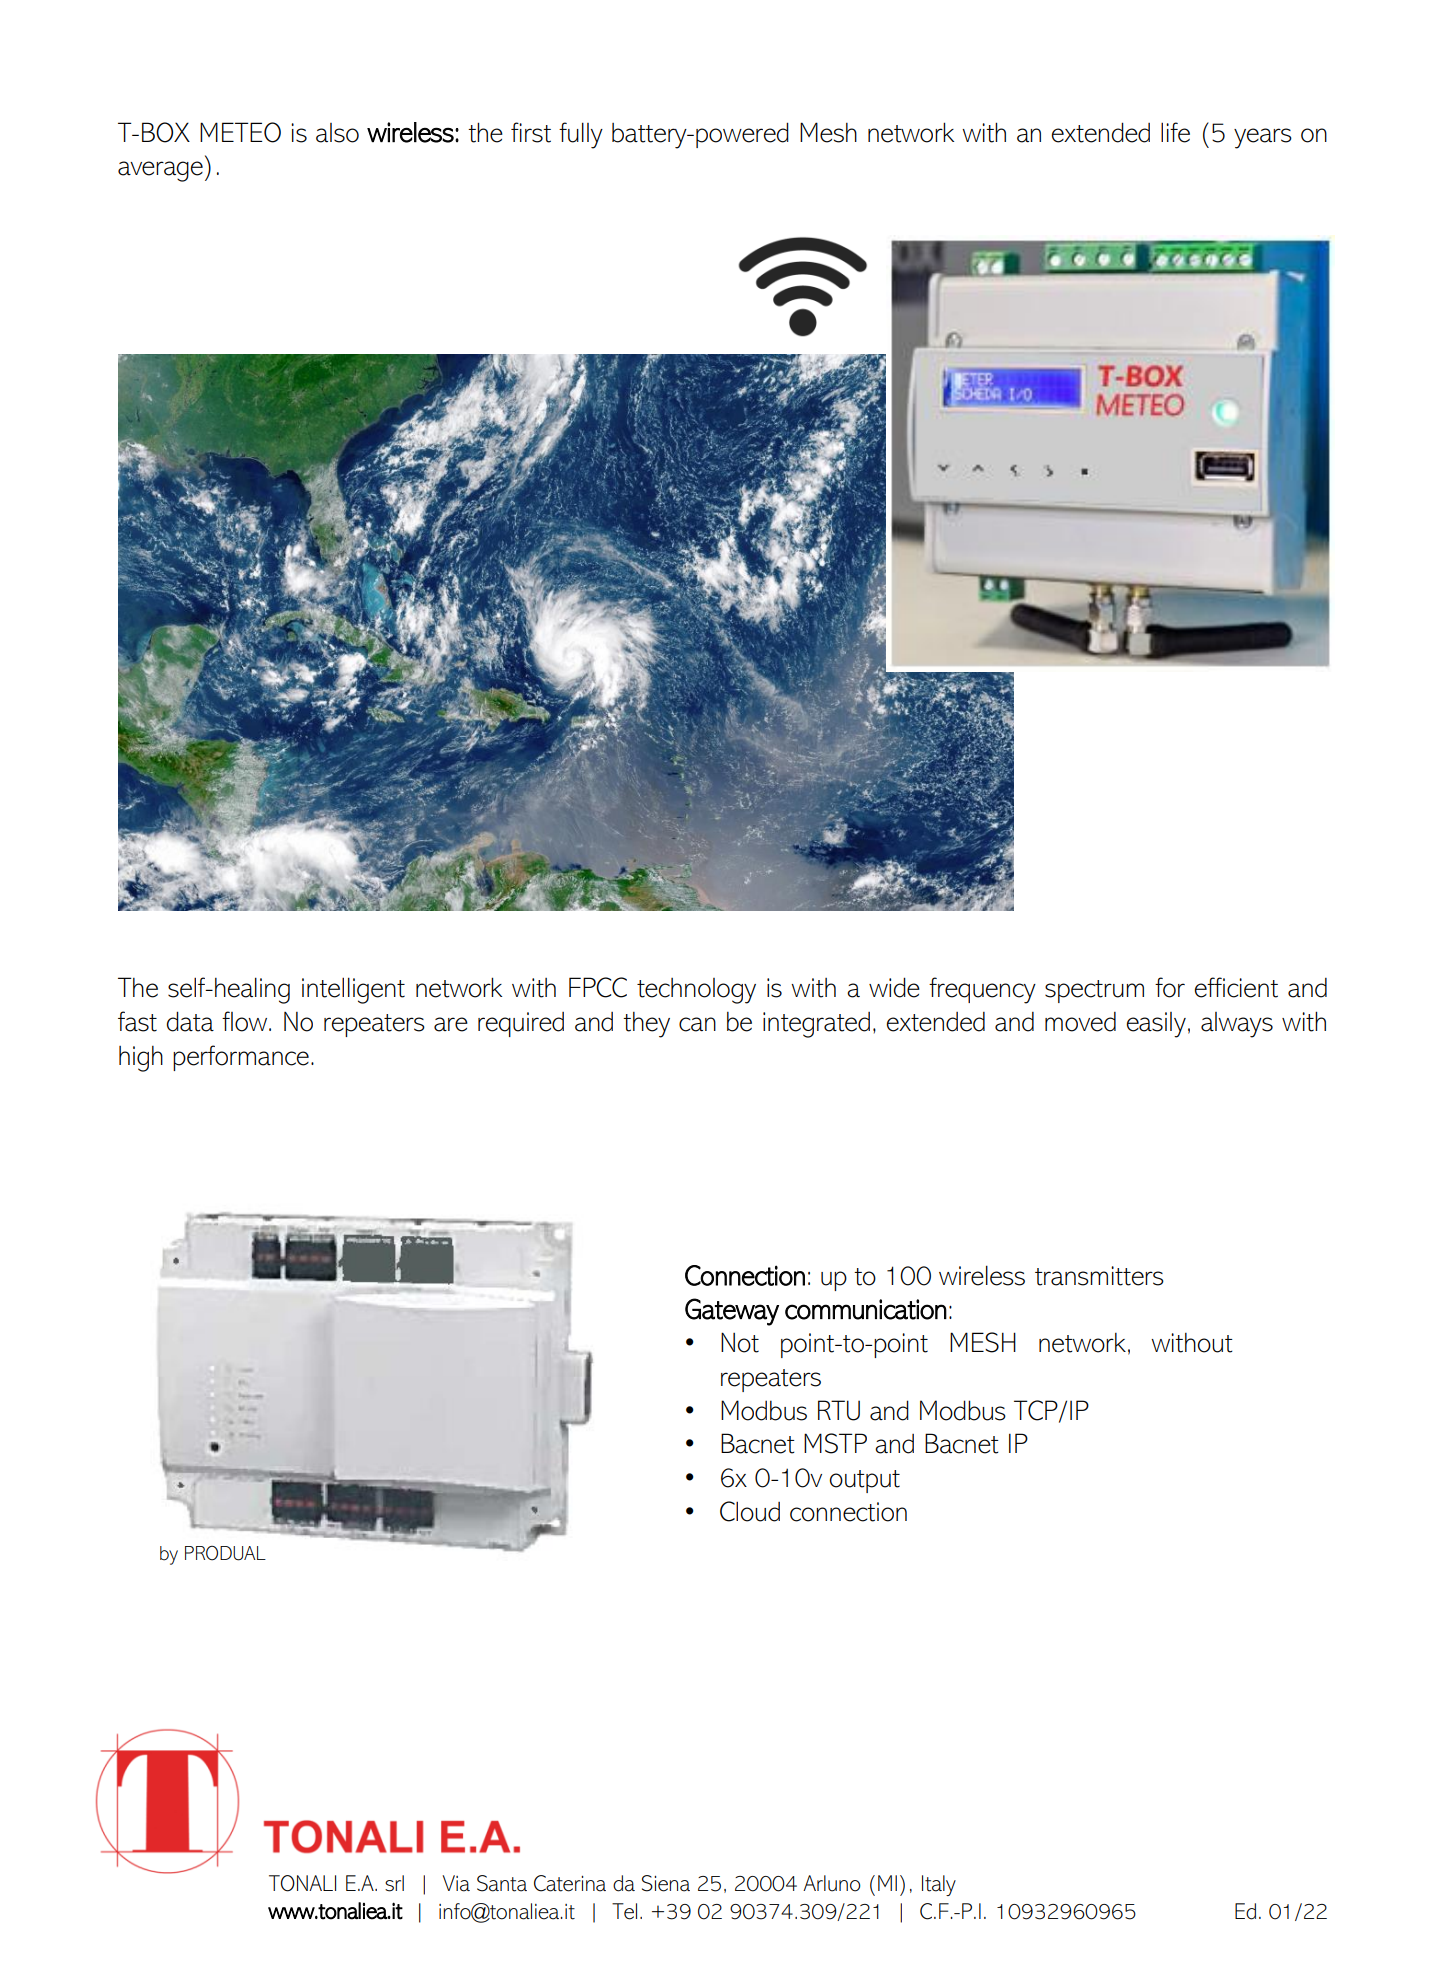  What do you see at coordinates (666, 1883) in the screenshot?
I see `Siena` at bounding box center [666, 1883].
